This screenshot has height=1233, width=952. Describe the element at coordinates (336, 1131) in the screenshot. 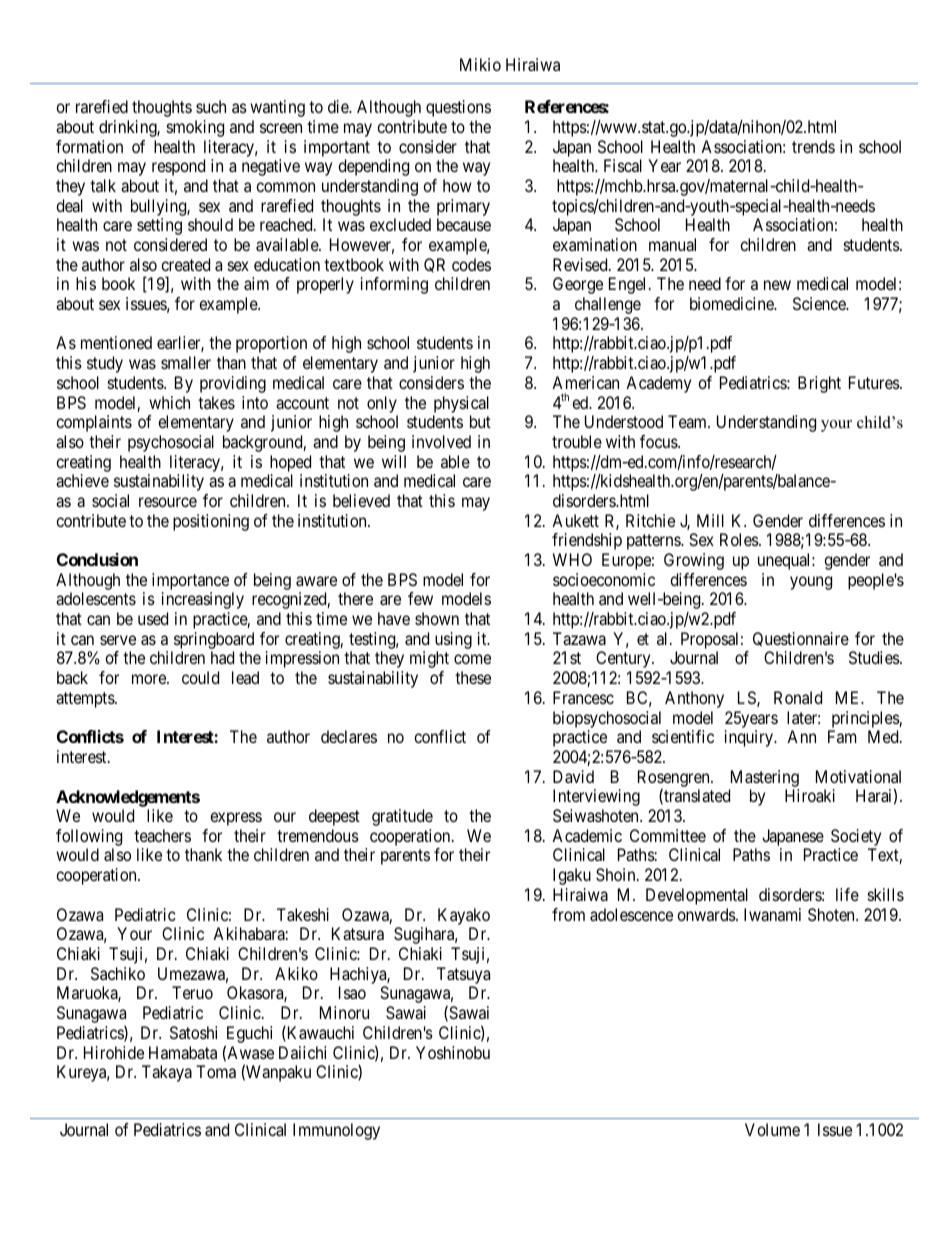

I see `Immunology` at that location.
